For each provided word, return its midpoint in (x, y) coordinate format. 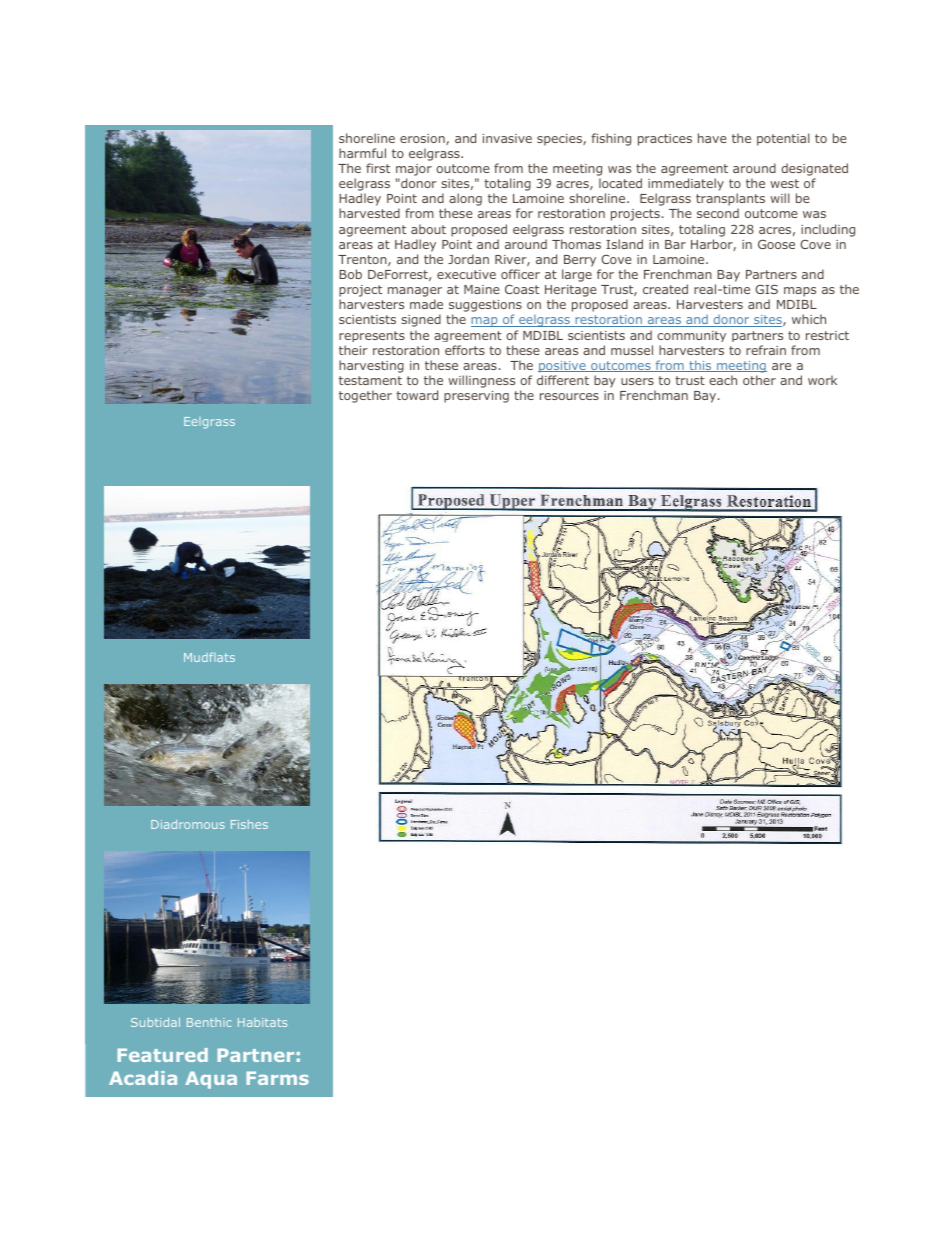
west (784, 183)
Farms (277, 1078)
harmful (362, 153)
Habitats (262, 1022)
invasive (507, 138)
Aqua (211, 1080)
